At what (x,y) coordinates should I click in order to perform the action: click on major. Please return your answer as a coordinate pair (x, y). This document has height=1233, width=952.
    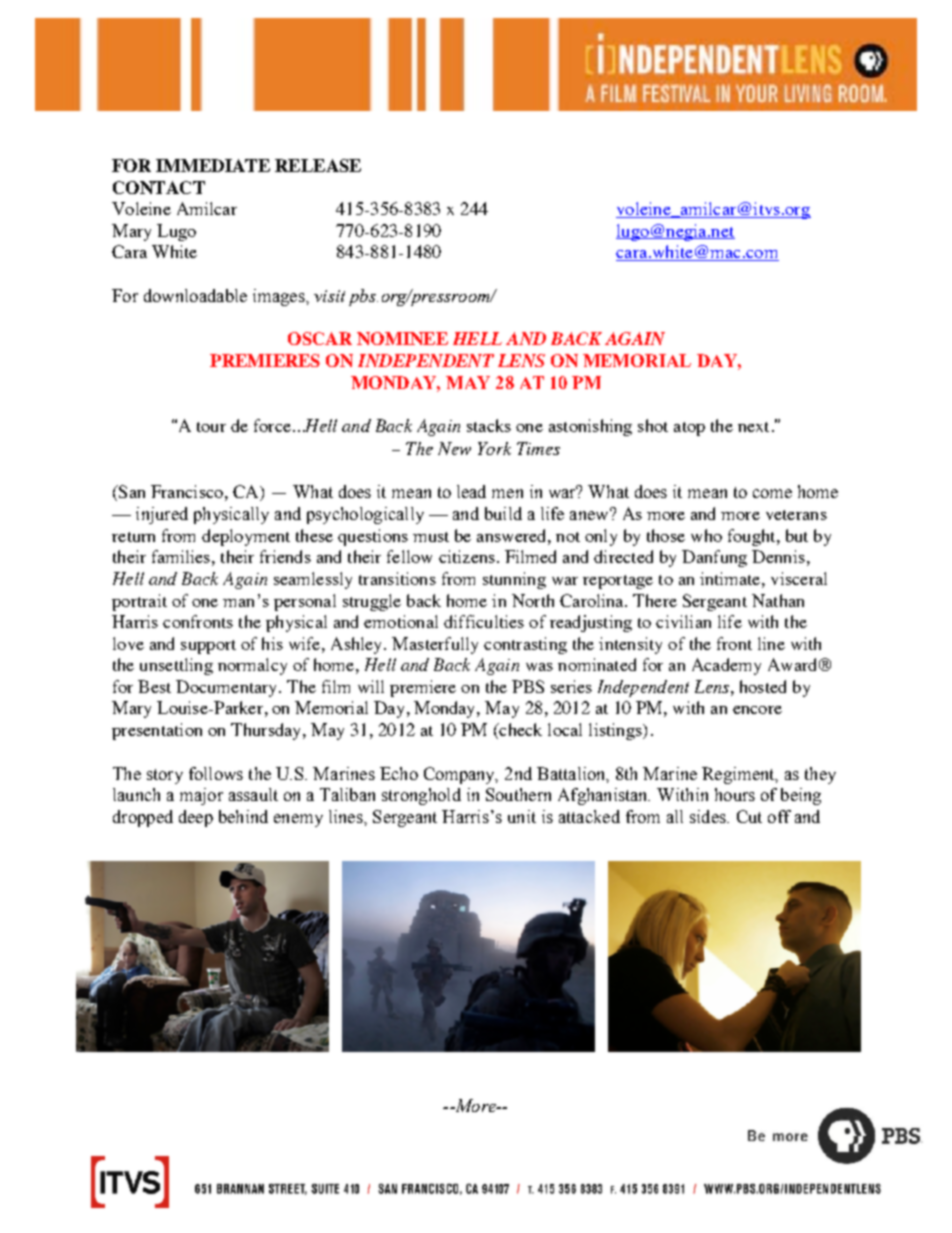
    Looking at the image, I should click on (201, 796).
